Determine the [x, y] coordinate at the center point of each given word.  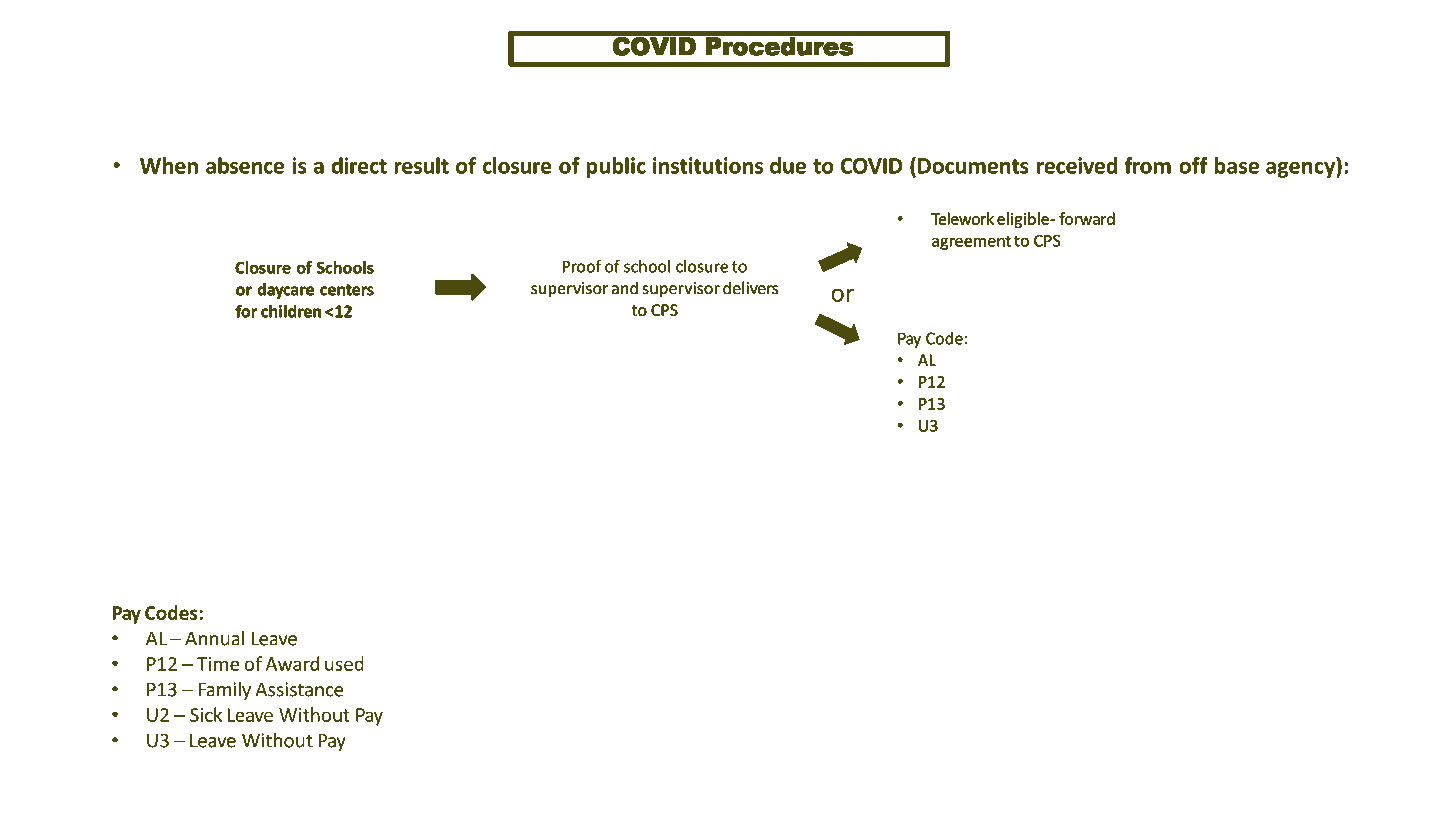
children [291, 311]
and [625, 288]
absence [245, 165]
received [1077, 165]
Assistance [299, 689]
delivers [750, 287]
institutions [708, 165]
